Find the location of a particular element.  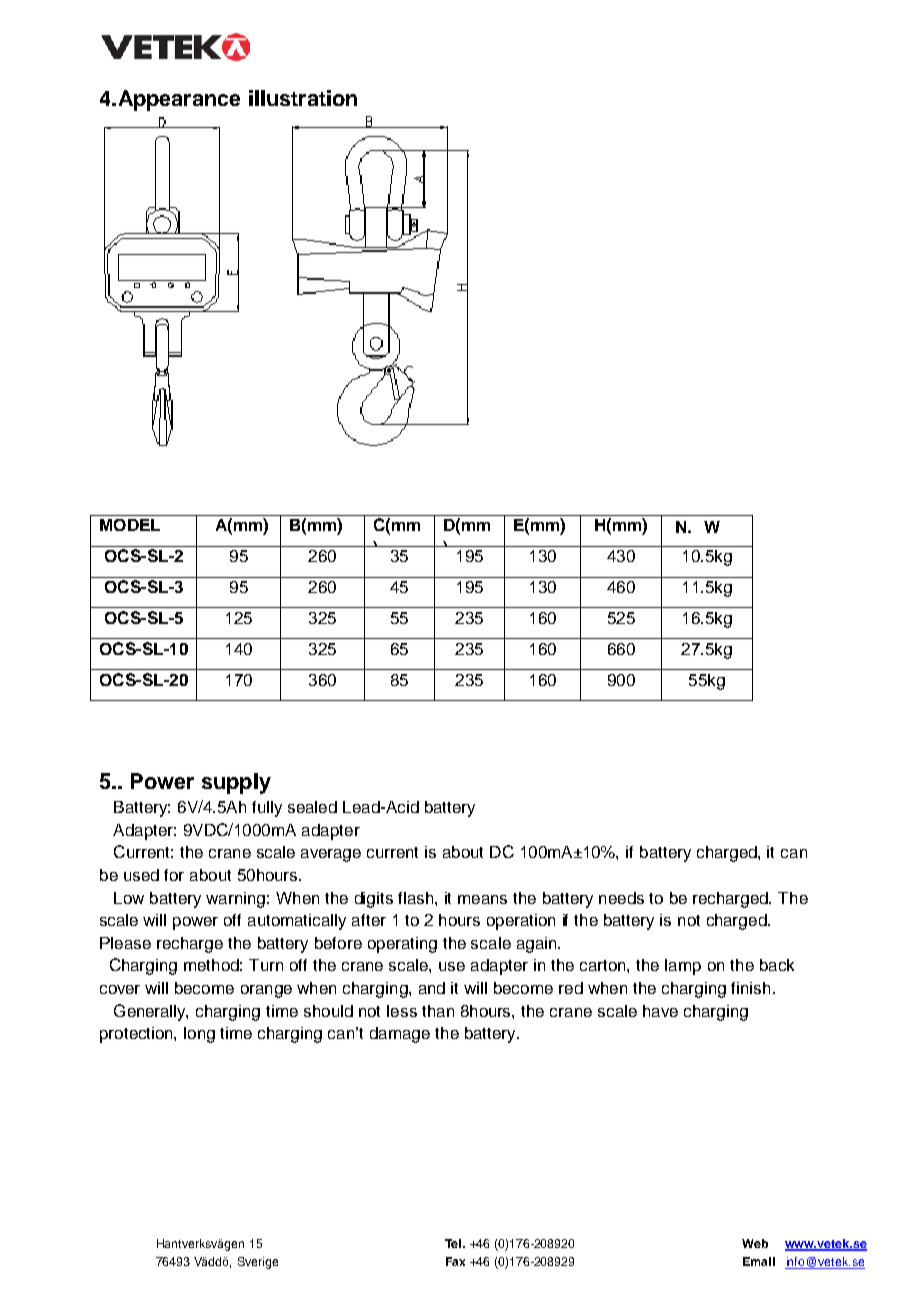

Sverige is located at coordinates (258, 1263).
